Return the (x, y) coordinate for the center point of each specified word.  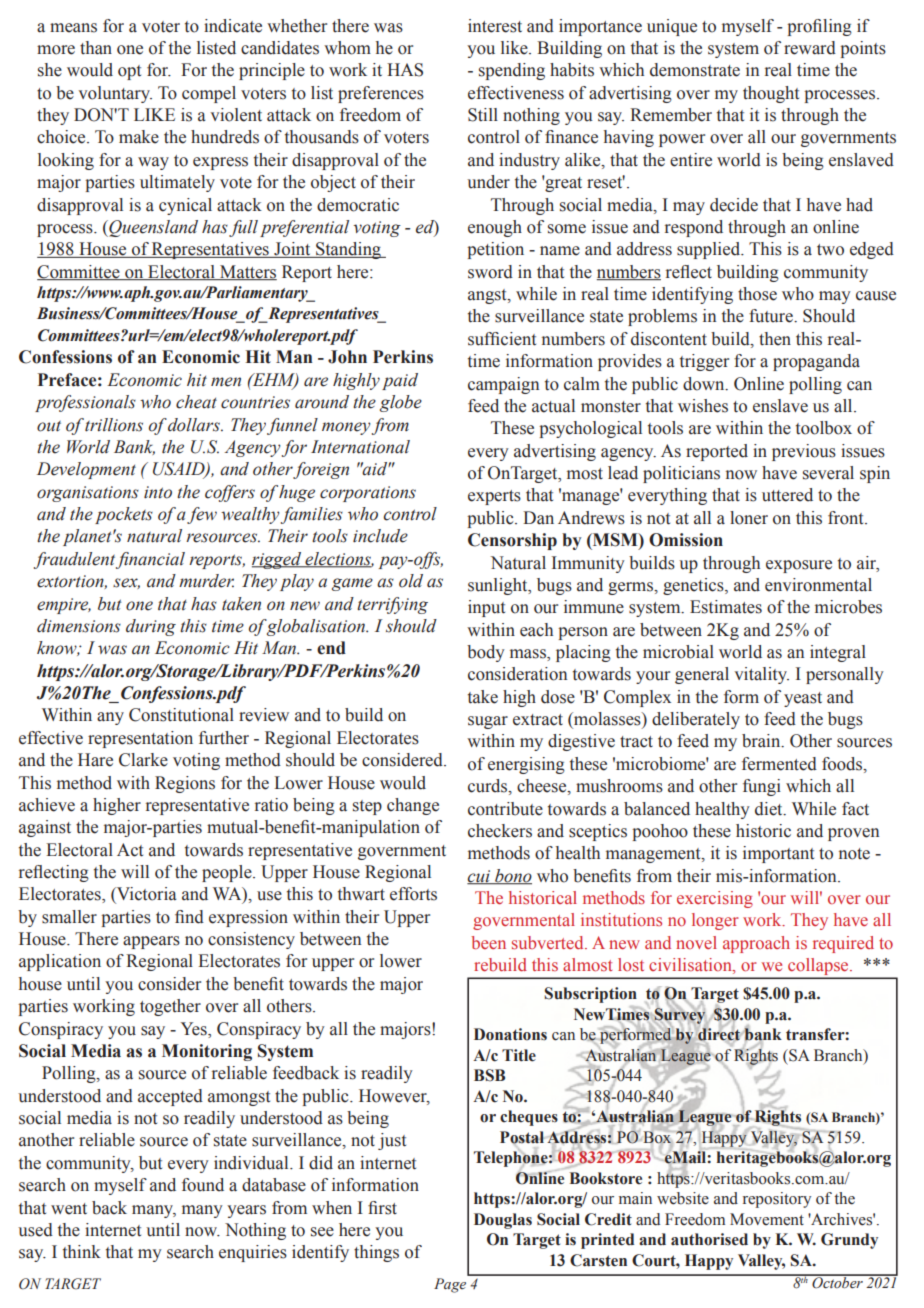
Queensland (152, 228)
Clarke (143, 760)
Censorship (512, 541)
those (757, 294)
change (413, 806)
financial (150, 560)
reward (810, 48)
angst (488, 296)
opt (129, 72)
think (82, 1252)
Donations (510, 1034)
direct (718, 1034)
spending (512, 71)
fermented (779, 764)
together (170, 1007)
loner (749, 518)
